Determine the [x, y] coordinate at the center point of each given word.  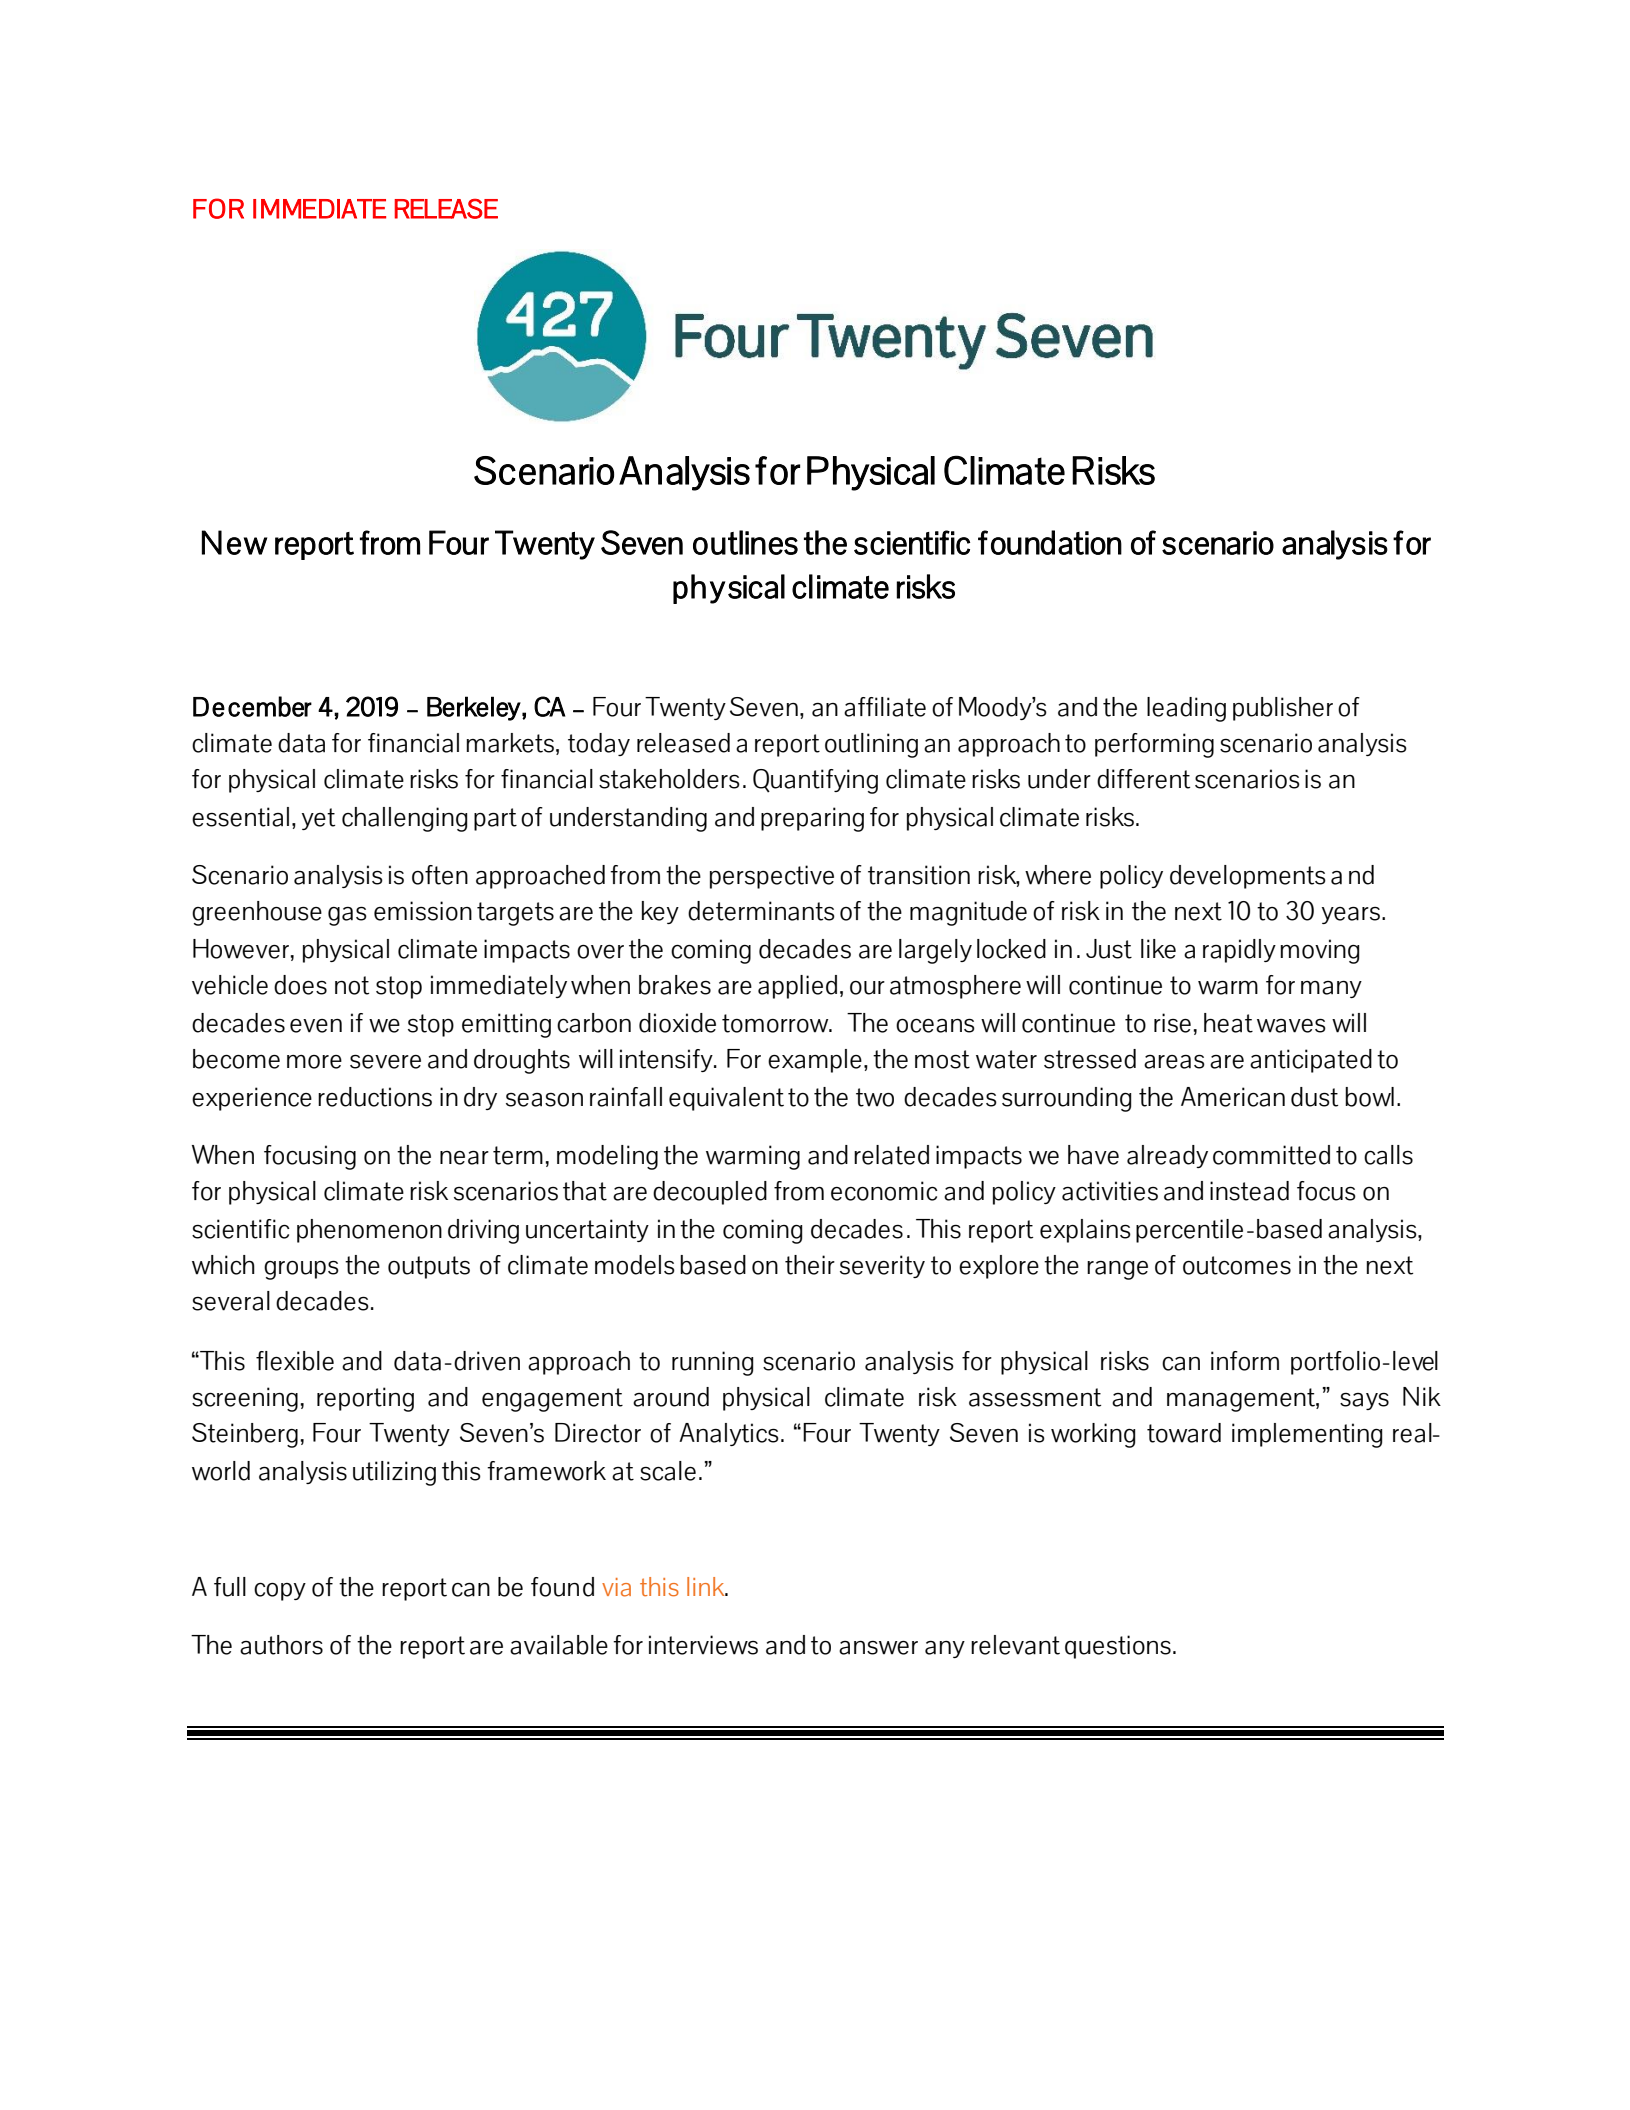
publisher [1283, 709]
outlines [745, 542]
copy [280, 1592]
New [234, 542]
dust [1314, 1097]
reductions [375, 1097]
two [875, 1097]
